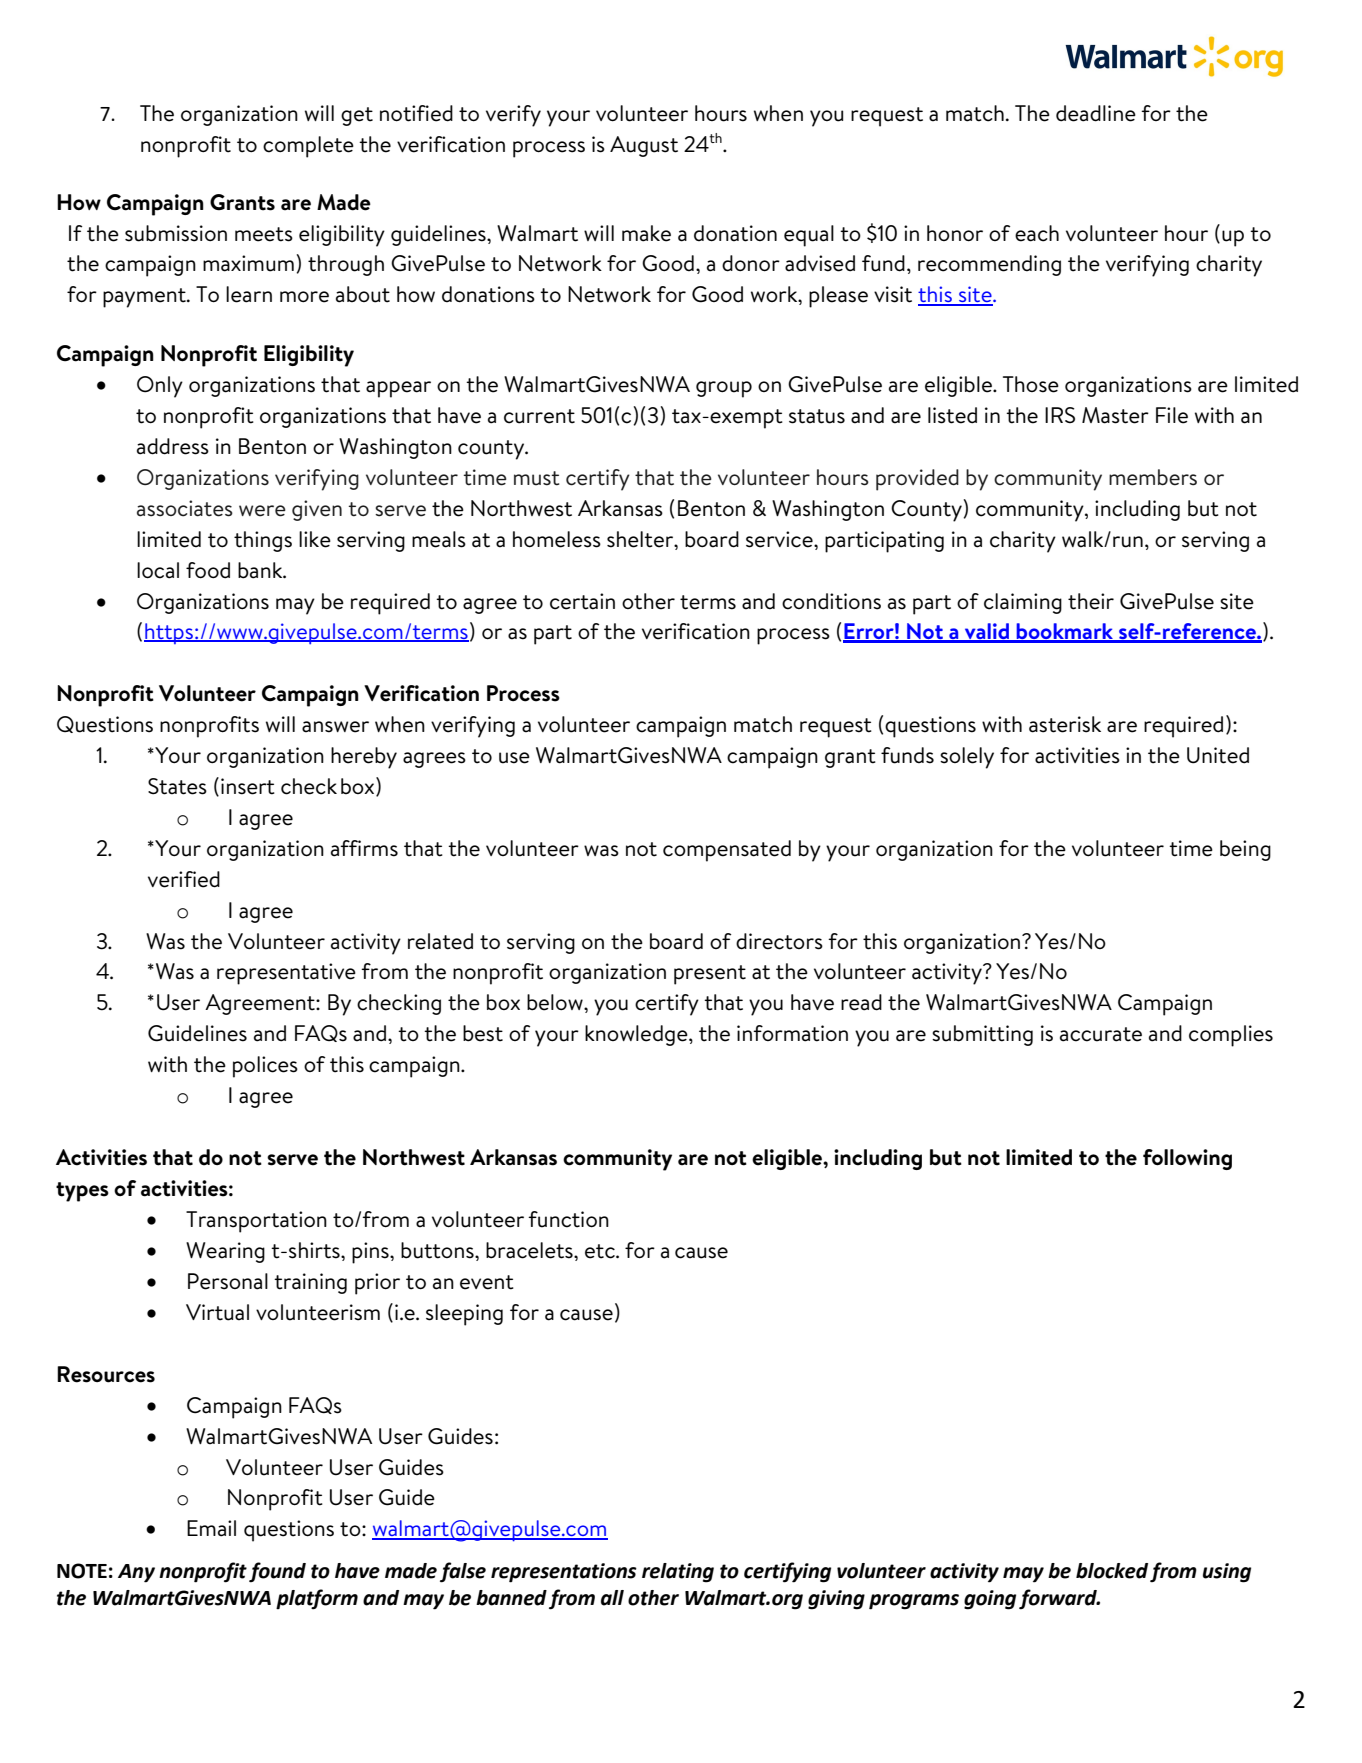 This screenshot has width=1362, height=1763. I want to click on deadline, so click(1096, 113).
